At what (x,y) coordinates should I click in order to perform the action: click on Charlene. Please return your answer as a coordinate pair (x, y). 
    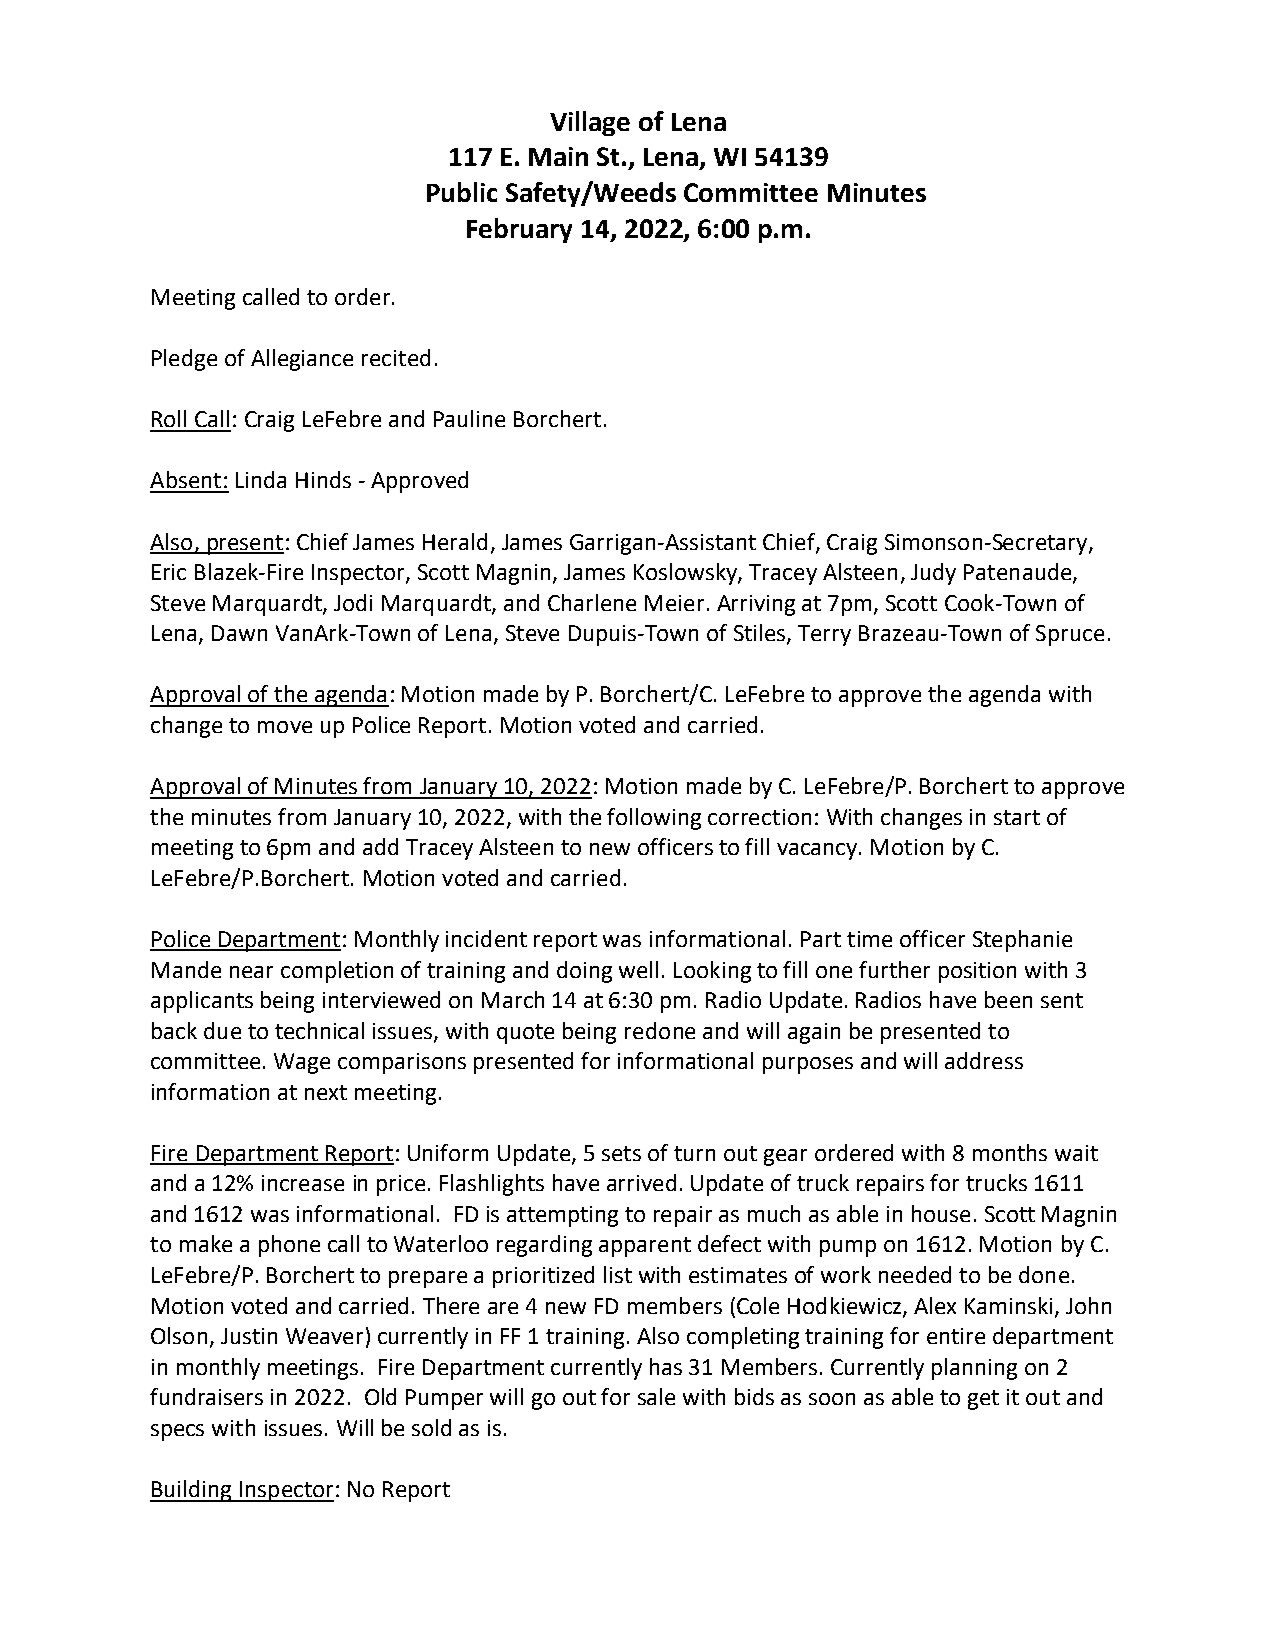
    Looking at the image, I should click on (592, 602).
